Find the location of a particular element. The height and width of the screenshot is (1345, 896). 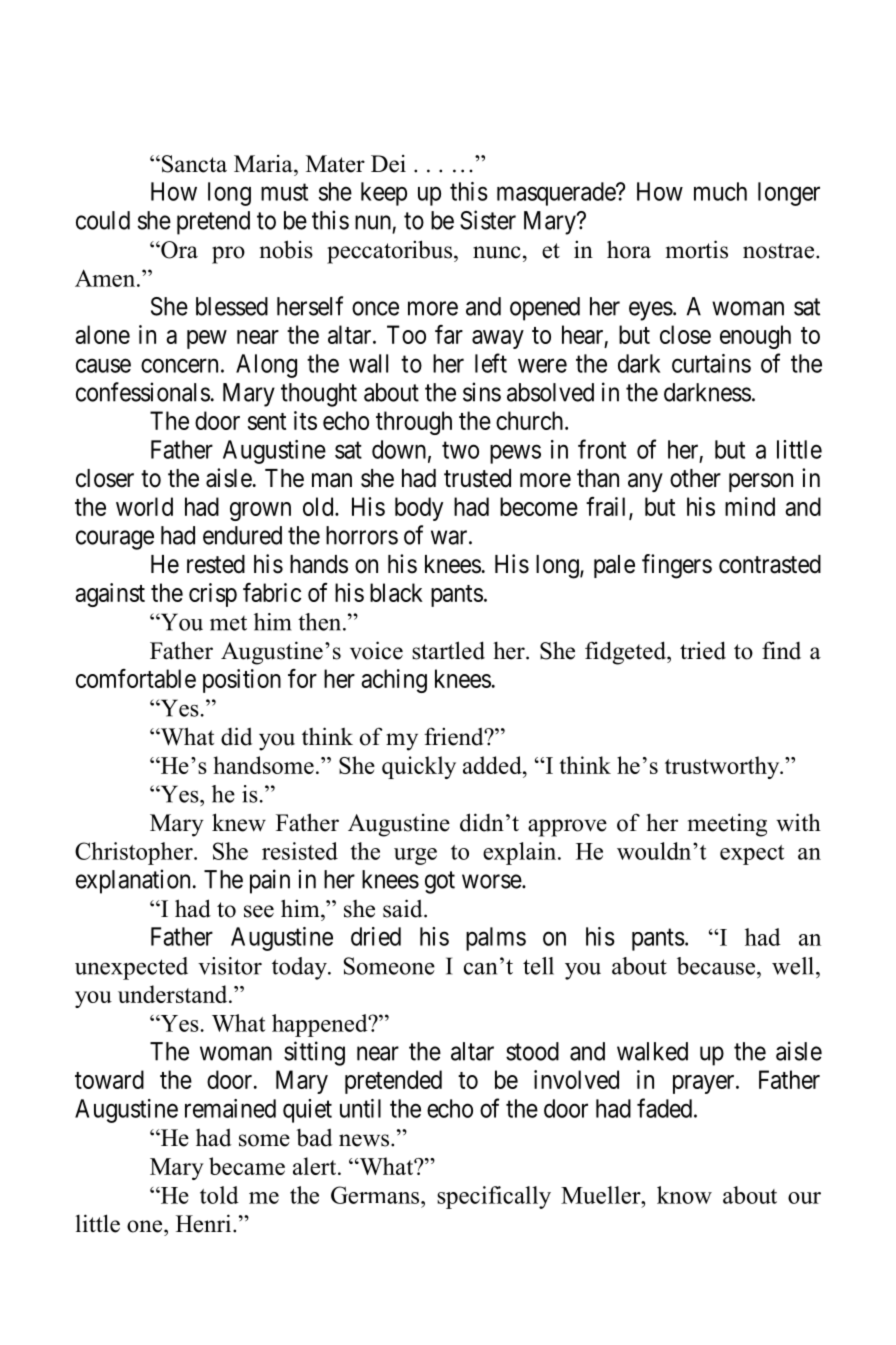

visitor is located at coordinates (230, 966).
